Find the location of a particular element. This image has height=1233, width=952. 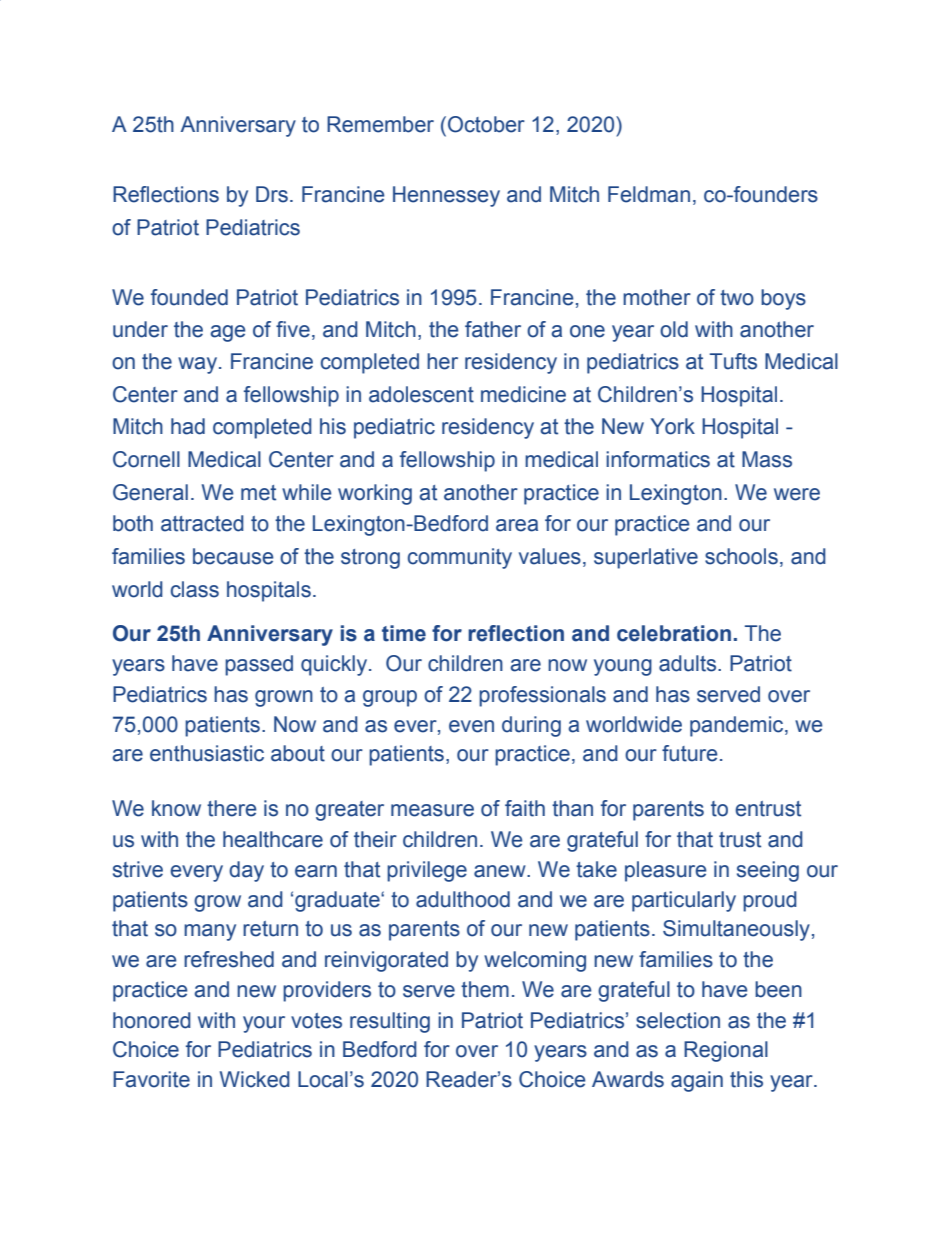

resulting is located at coordinates (390, 1022).
